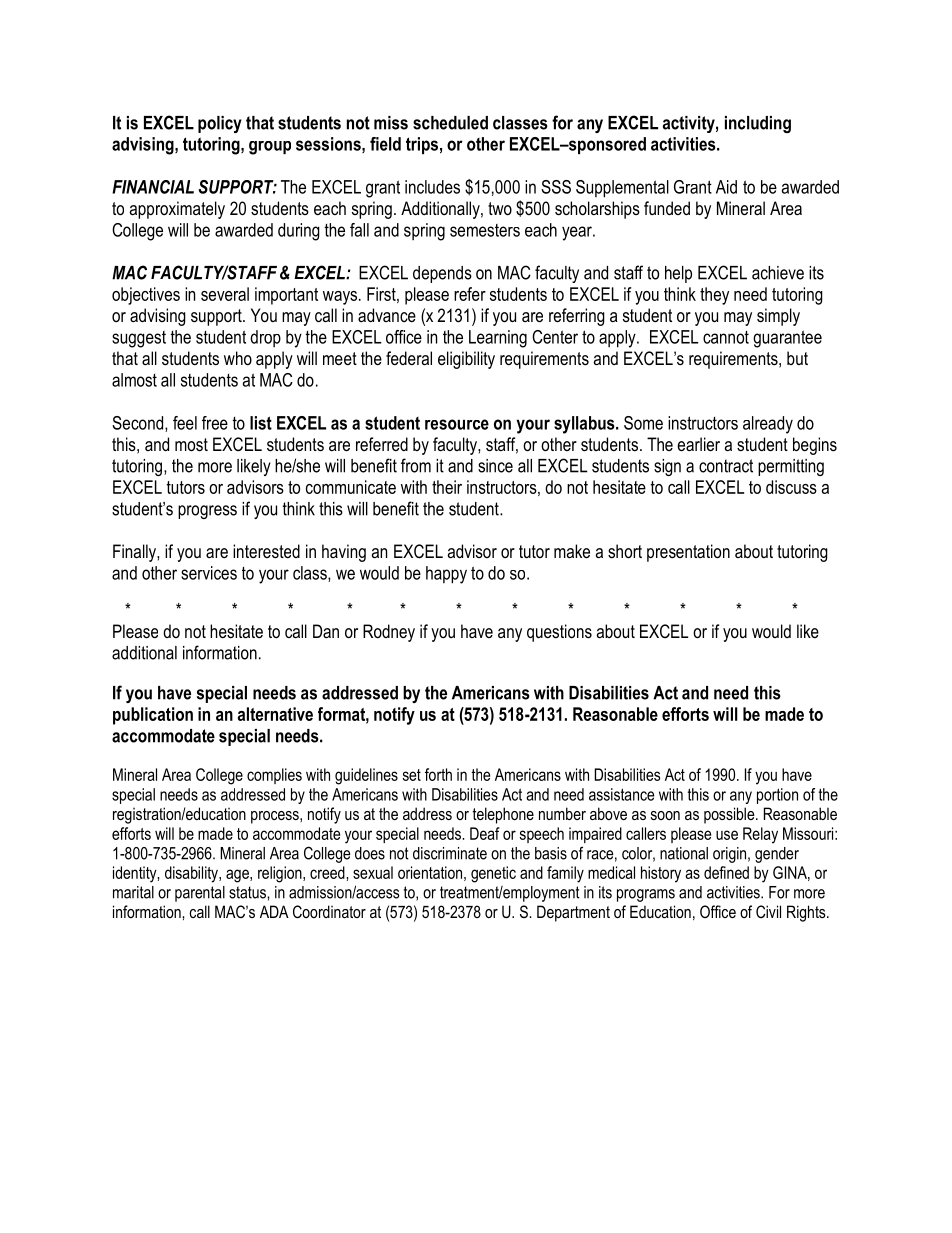 The image size is (952, 1233). I want to click on including, so click(758, 124).
